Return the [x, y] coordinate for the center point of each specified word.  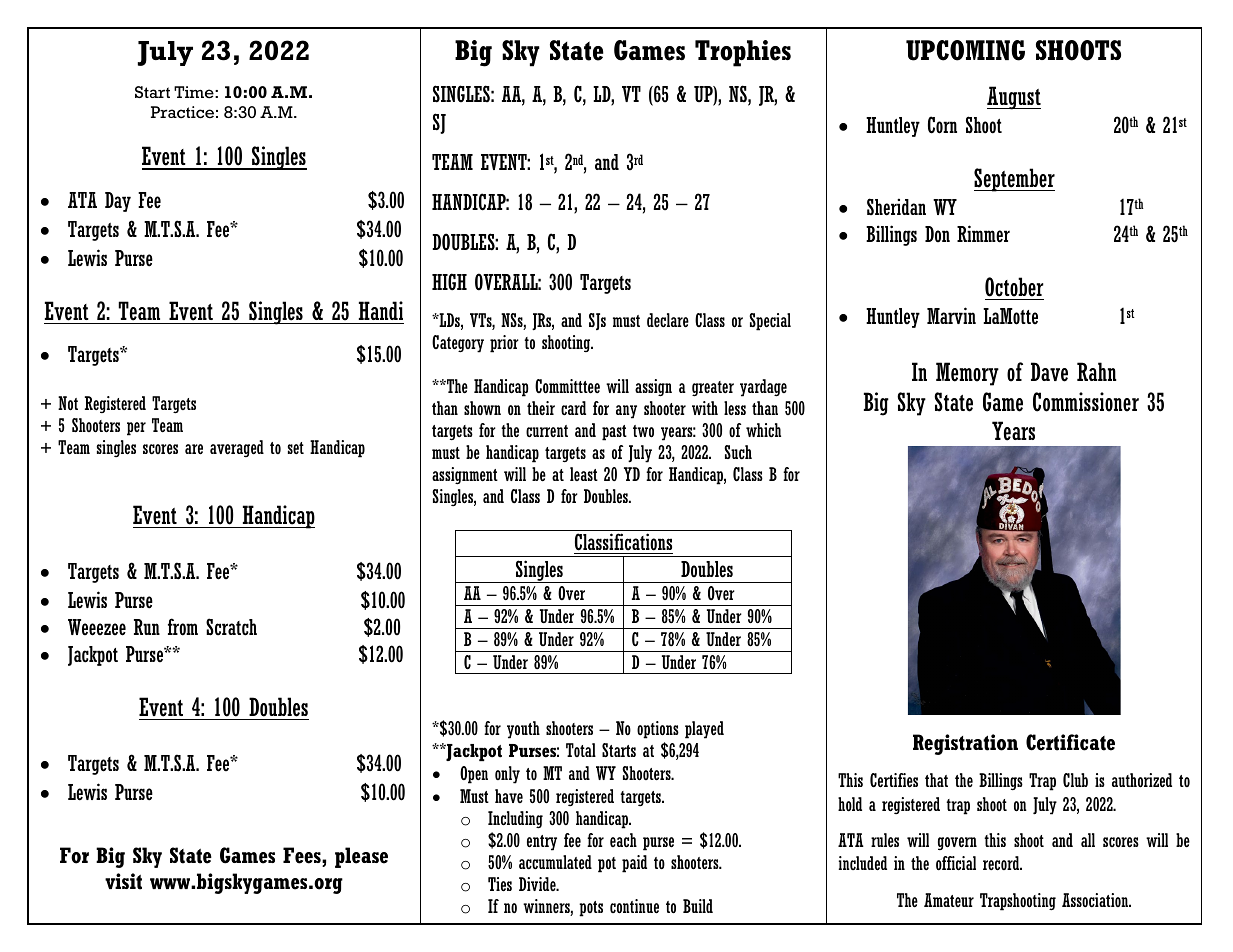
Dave [1049, 372]
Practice [182, 112]
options [658, 730]
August [1014, 98]
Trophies [743, 53]
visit [123, 881]
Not [68, 403]
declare [668, 320]
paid [634, 864]
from [183, 627]
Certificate [1070, 742]
